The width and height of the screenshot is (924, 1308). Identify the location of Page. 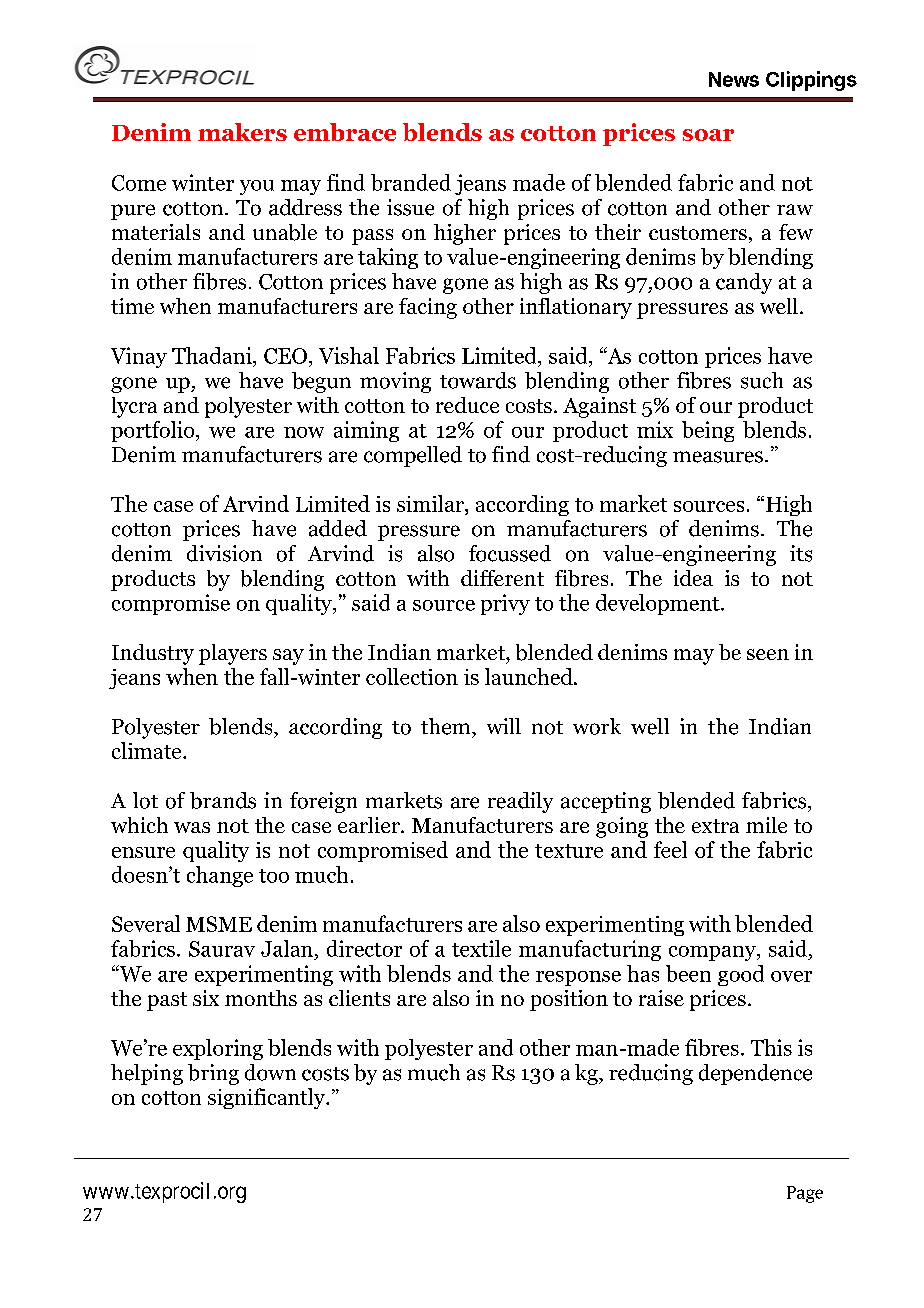
(805, 1194).
